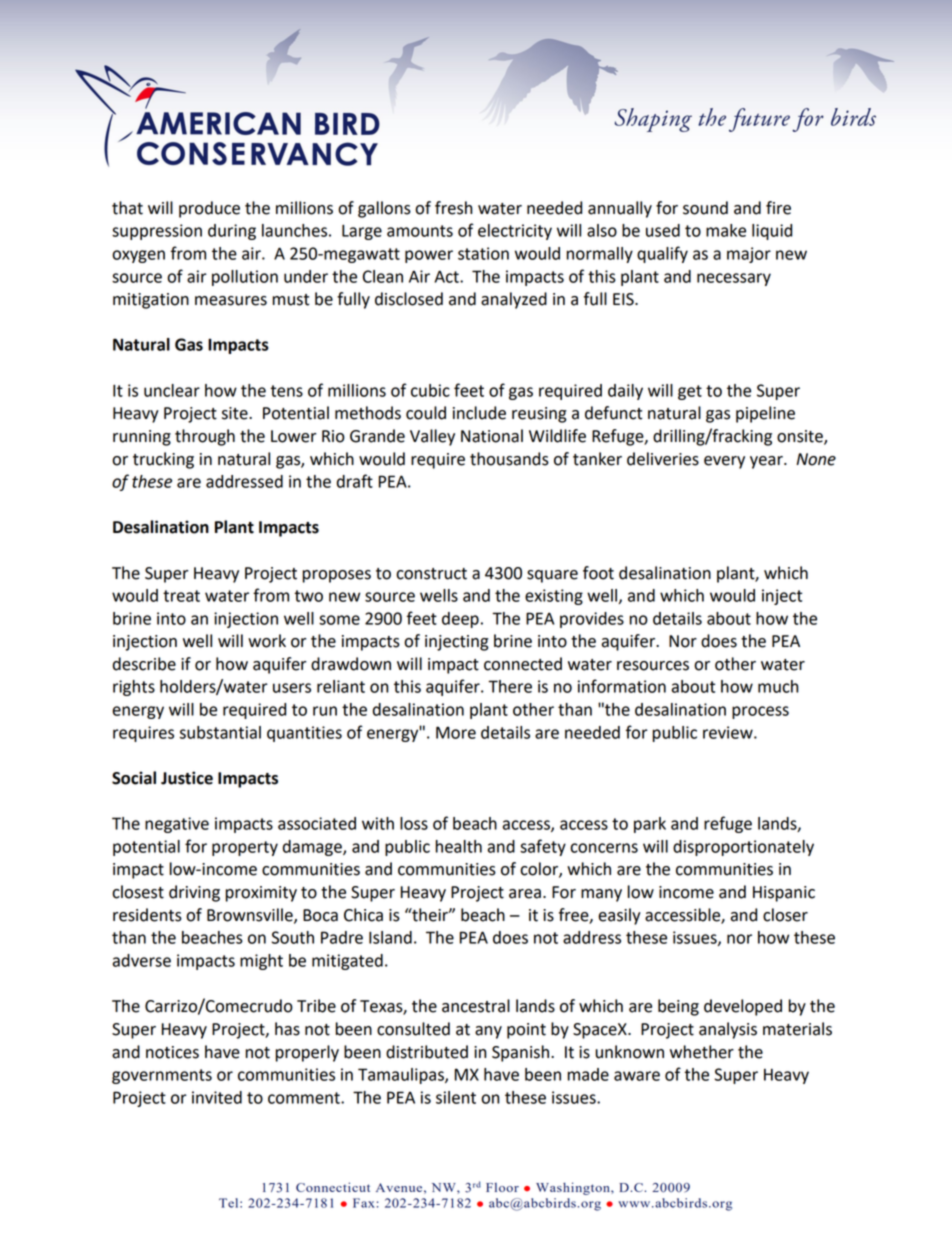  What do you see at coordinates (476, 1006) in the screenshot?
I see `ancestral` at bounding box center [476, 1006].
